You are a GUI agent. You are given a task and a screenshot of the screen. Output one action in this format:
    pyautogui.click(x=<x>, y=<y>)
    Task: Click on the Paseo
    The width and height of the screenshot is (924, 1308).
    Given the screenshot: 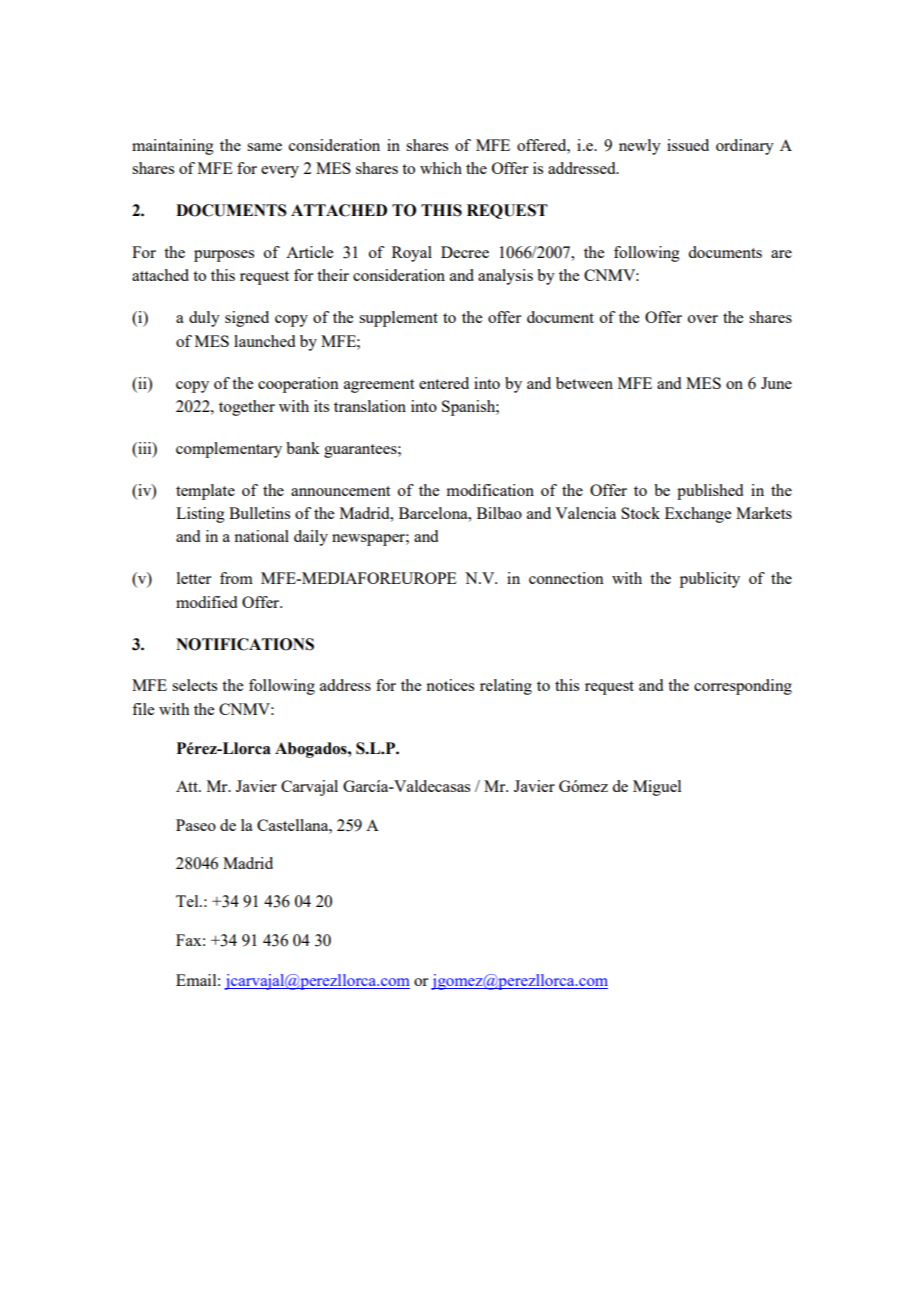 What is the action you would take?
    pyautogui.click(x=196, y=825)
